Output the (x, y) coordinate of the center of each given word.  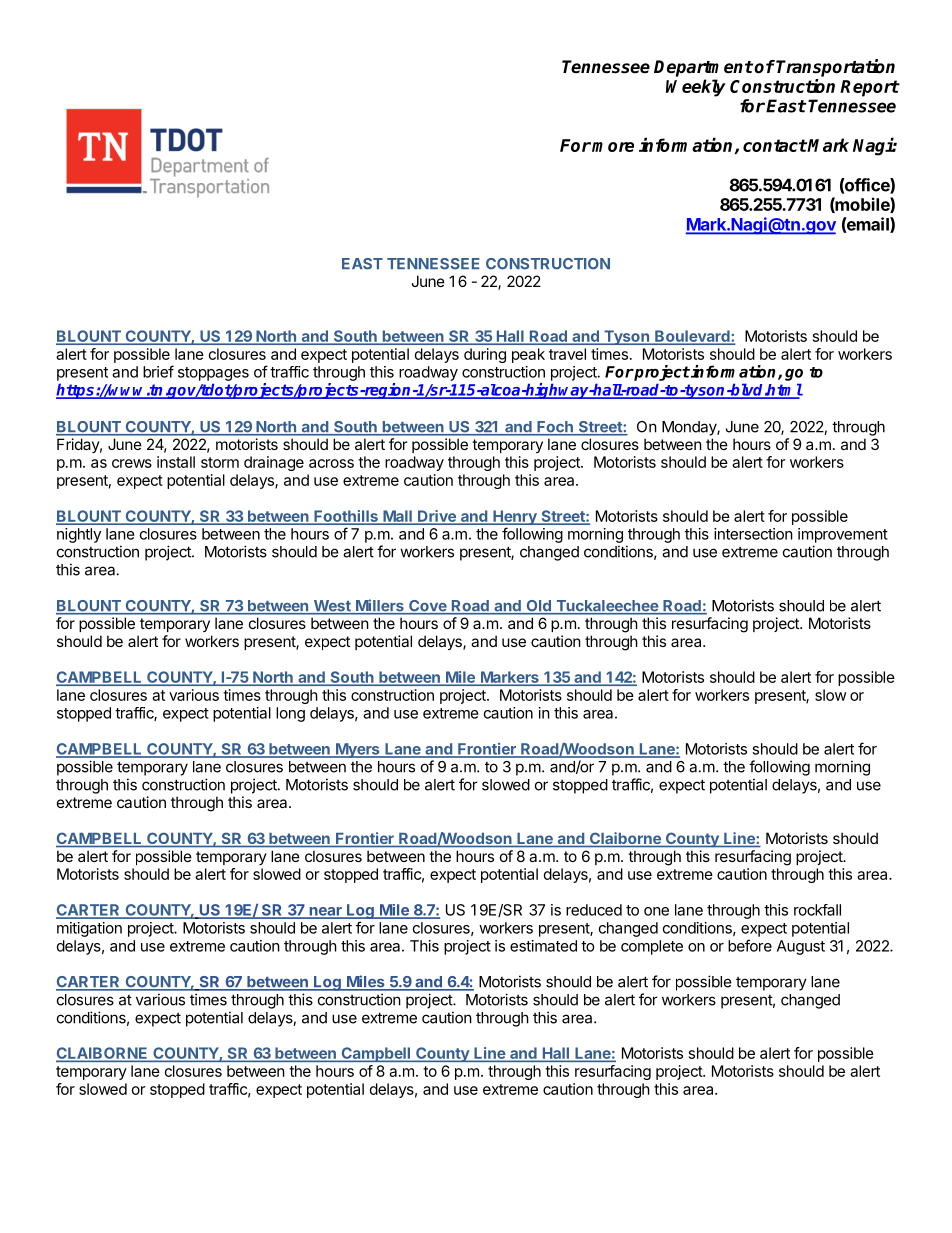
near (325, 912)
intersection (753, 534)
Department (703, 68)
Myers (358, 750)
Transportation (835, 68)
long (290, 714)
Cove (428, 607)
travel (567, 354)
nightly (79, 535)
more (613, 147)
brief (158, 371)
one (656, 911)
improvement (843, 535)
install (176, 462)
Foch (555, 428)
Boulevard (692, 337)
